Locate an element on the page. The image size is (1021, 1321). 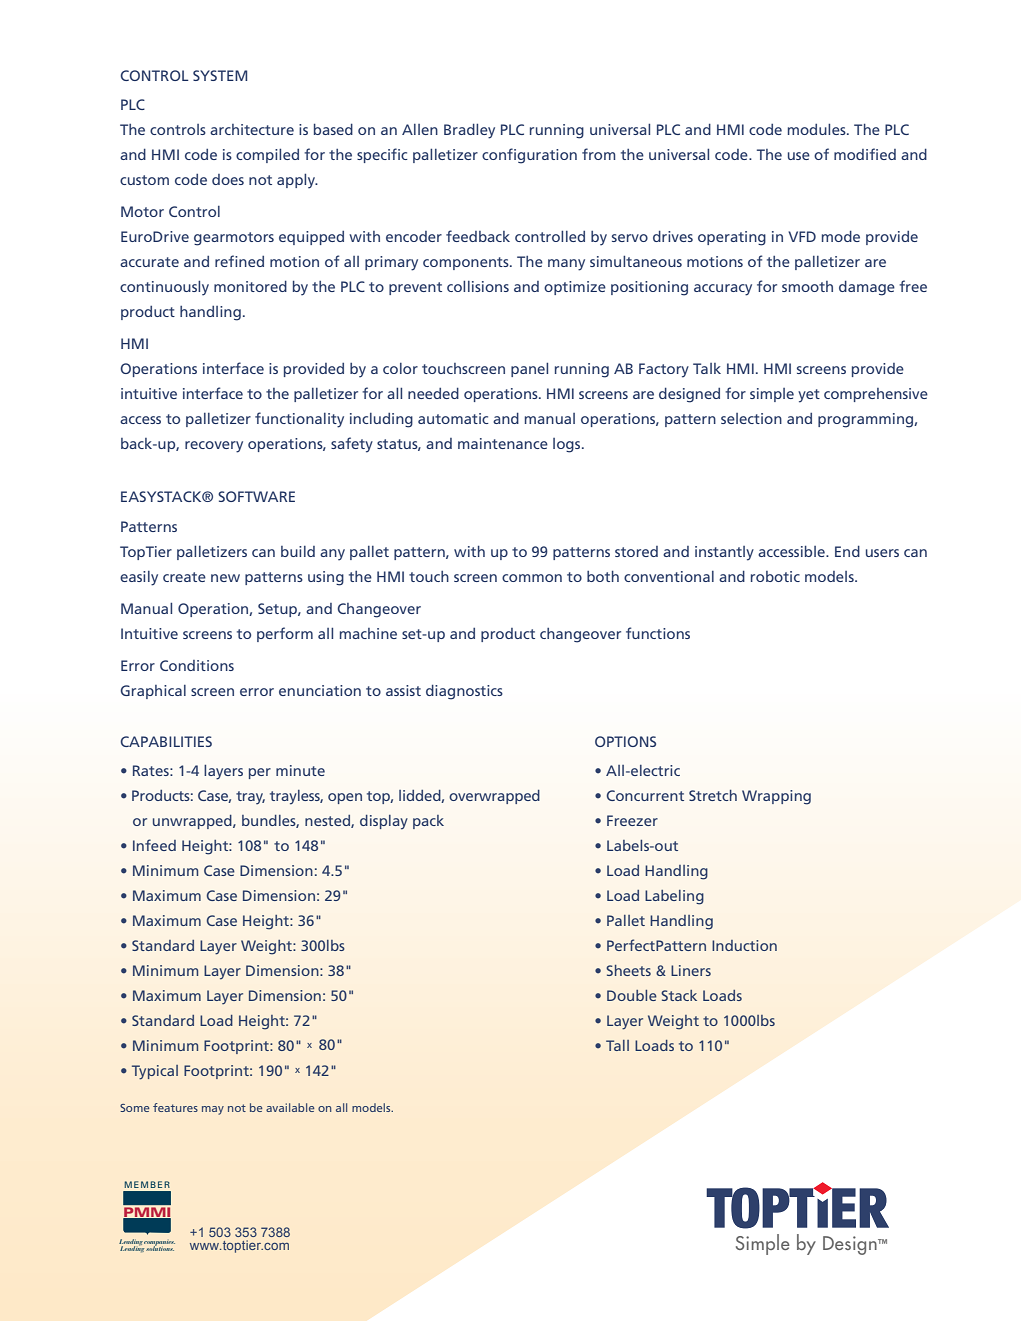
yet is located at coordinates (809, 396).
